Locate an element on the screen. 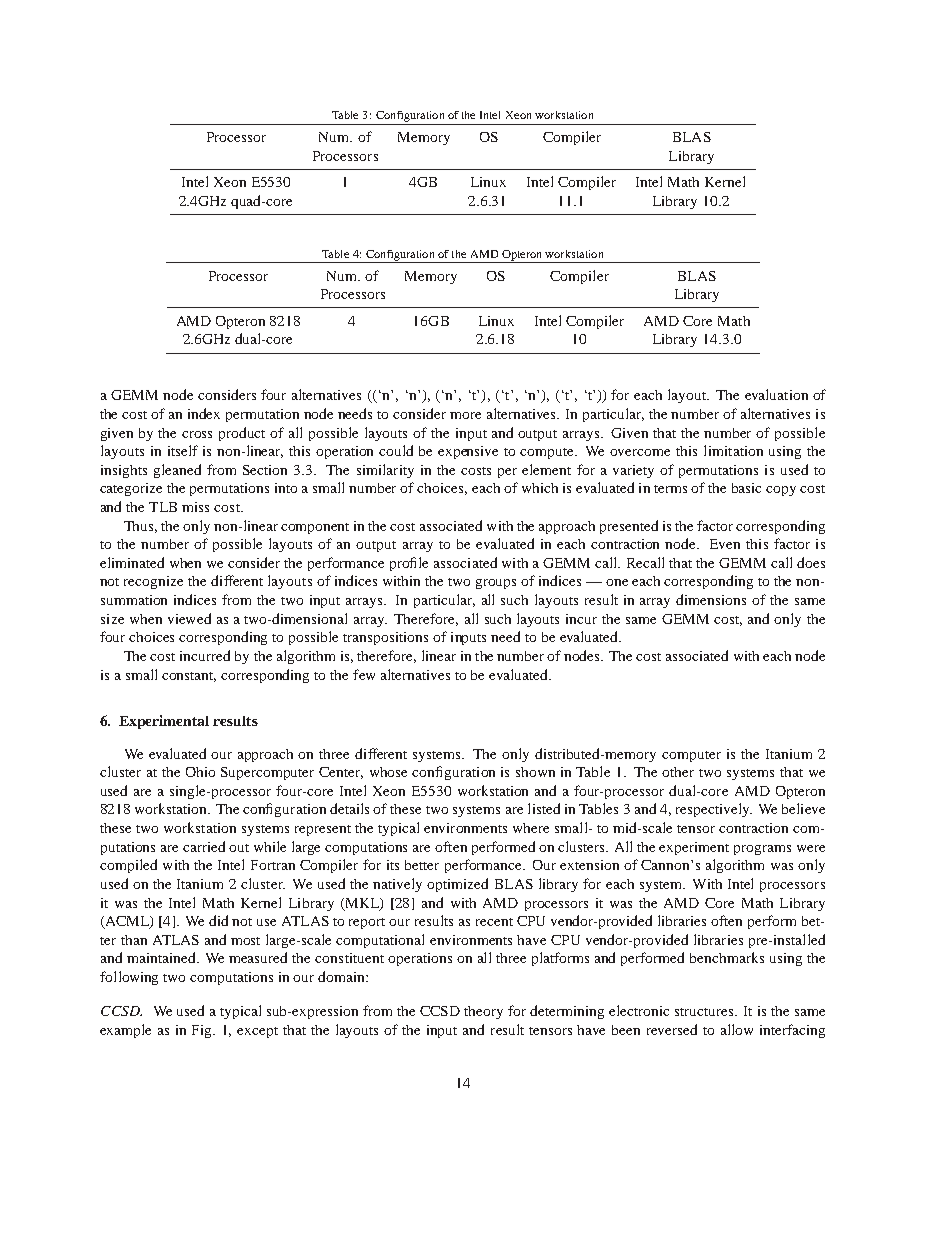 This screenshot has width=952, height=1233. dimensions is located at coordinates (711, 599).
